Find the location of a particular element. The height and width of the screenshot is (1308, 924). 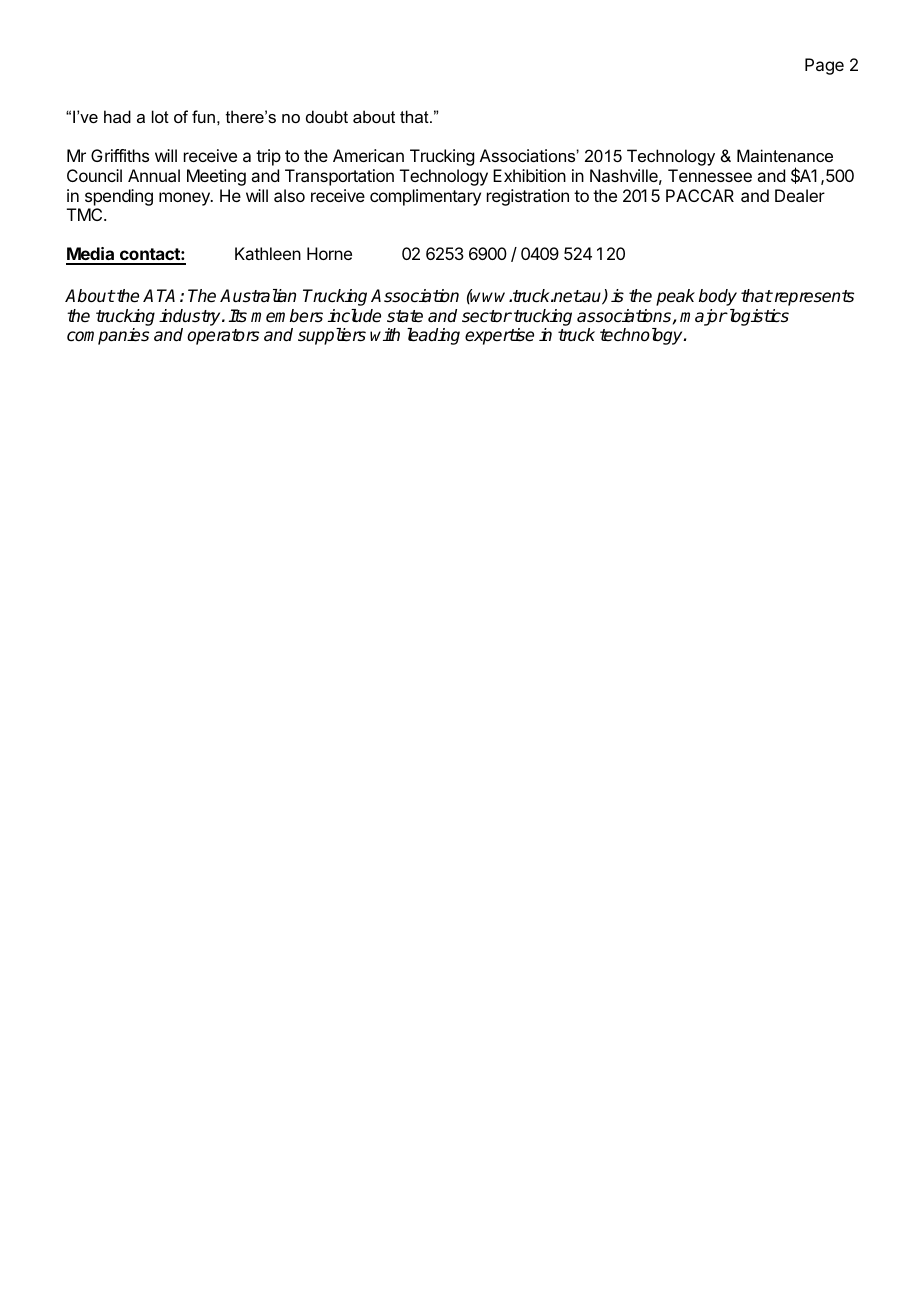

lot is located at coordinates (160, 116).
